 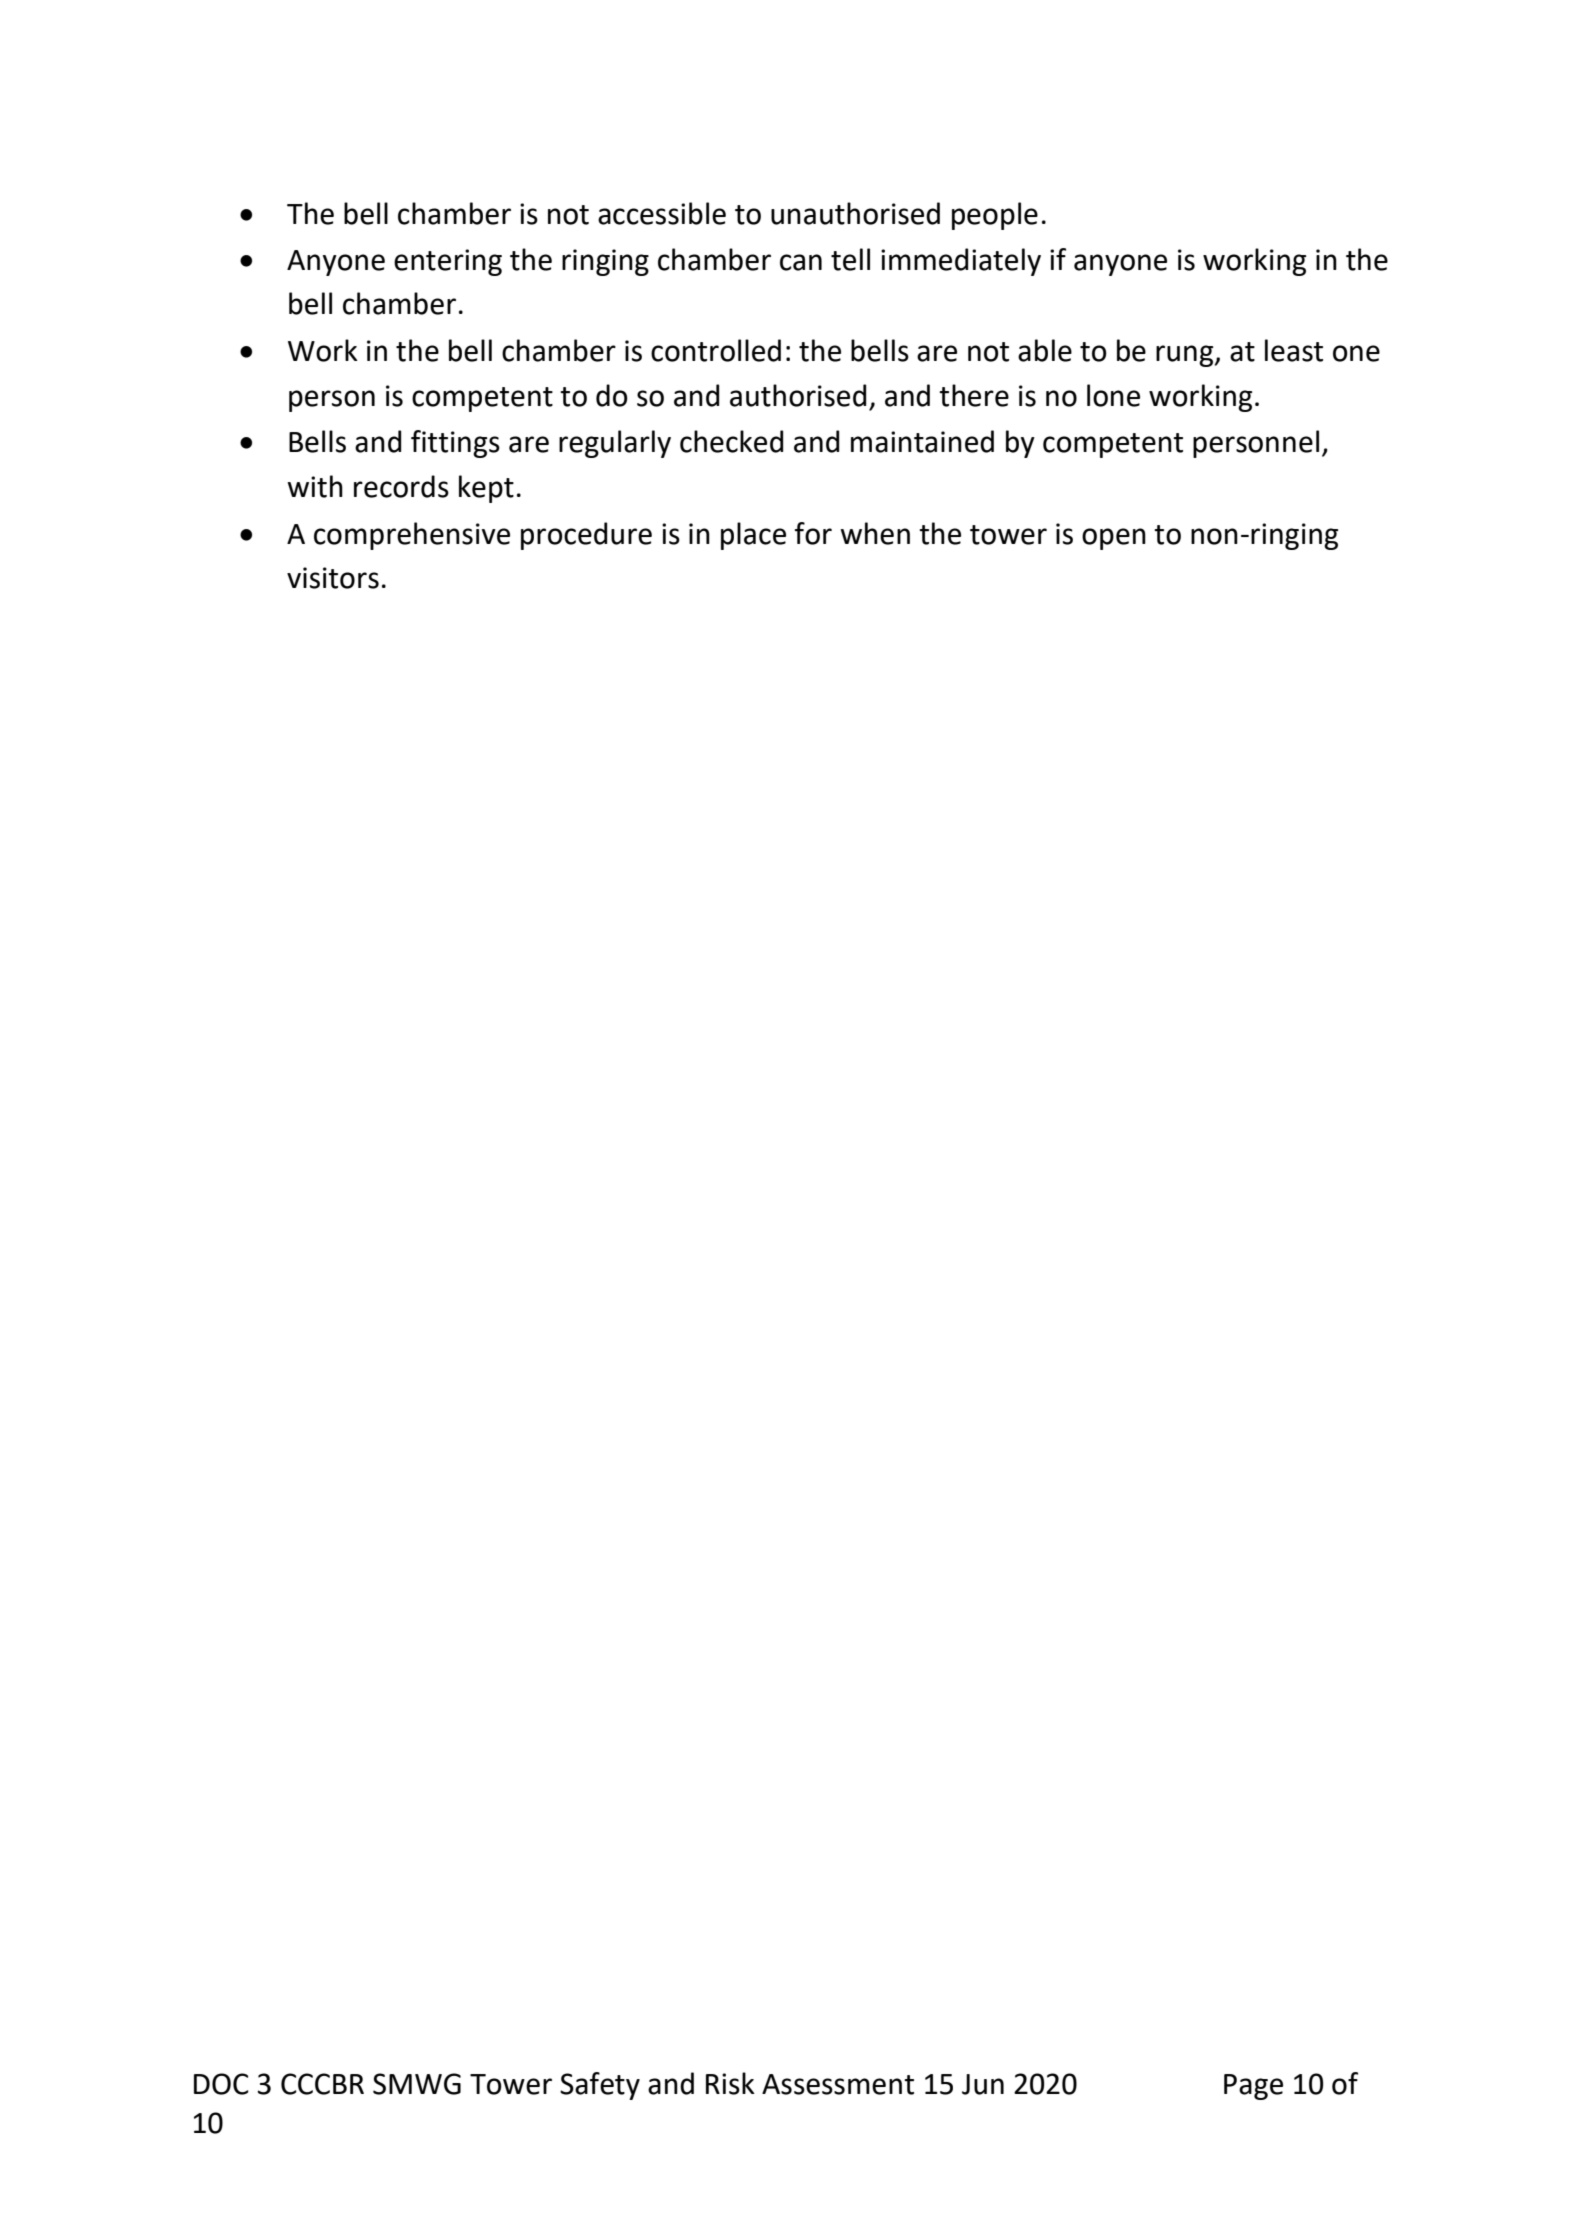 I want to click on visitors, so click(x=333, y=578).
